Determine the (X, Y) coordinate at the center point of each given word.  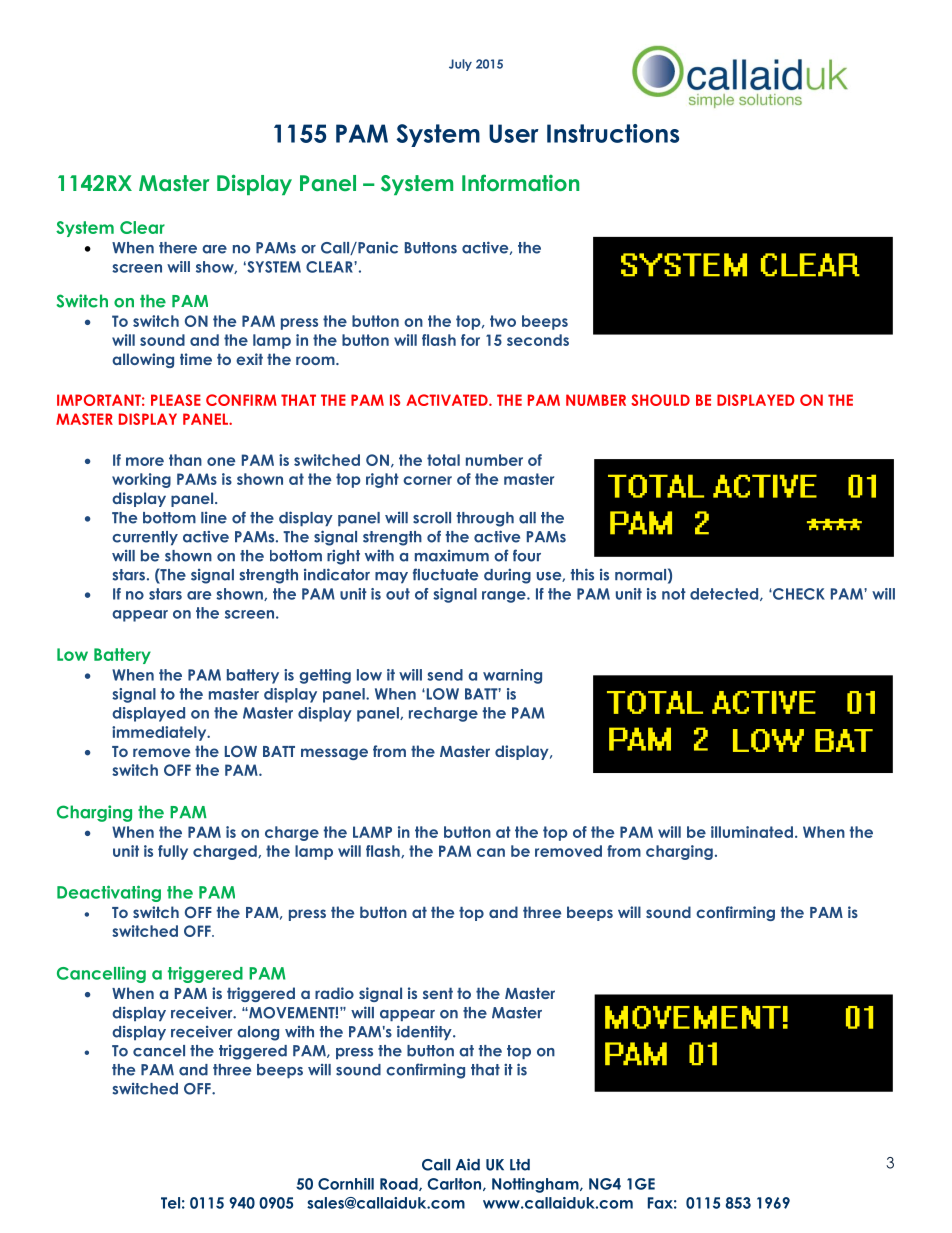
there (178, 248)
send (445, 675)
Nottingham (536, 1185)
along (258, 1033)
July (460, 65)
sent (438, 993)
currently (145, 538)
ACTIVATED (448, 400)
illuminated (752, 832)
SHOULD (660, 400)
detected (725, 594)
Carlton (456, 1184)
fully (173, 852)
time (196, 359)
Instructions (613, 133)
